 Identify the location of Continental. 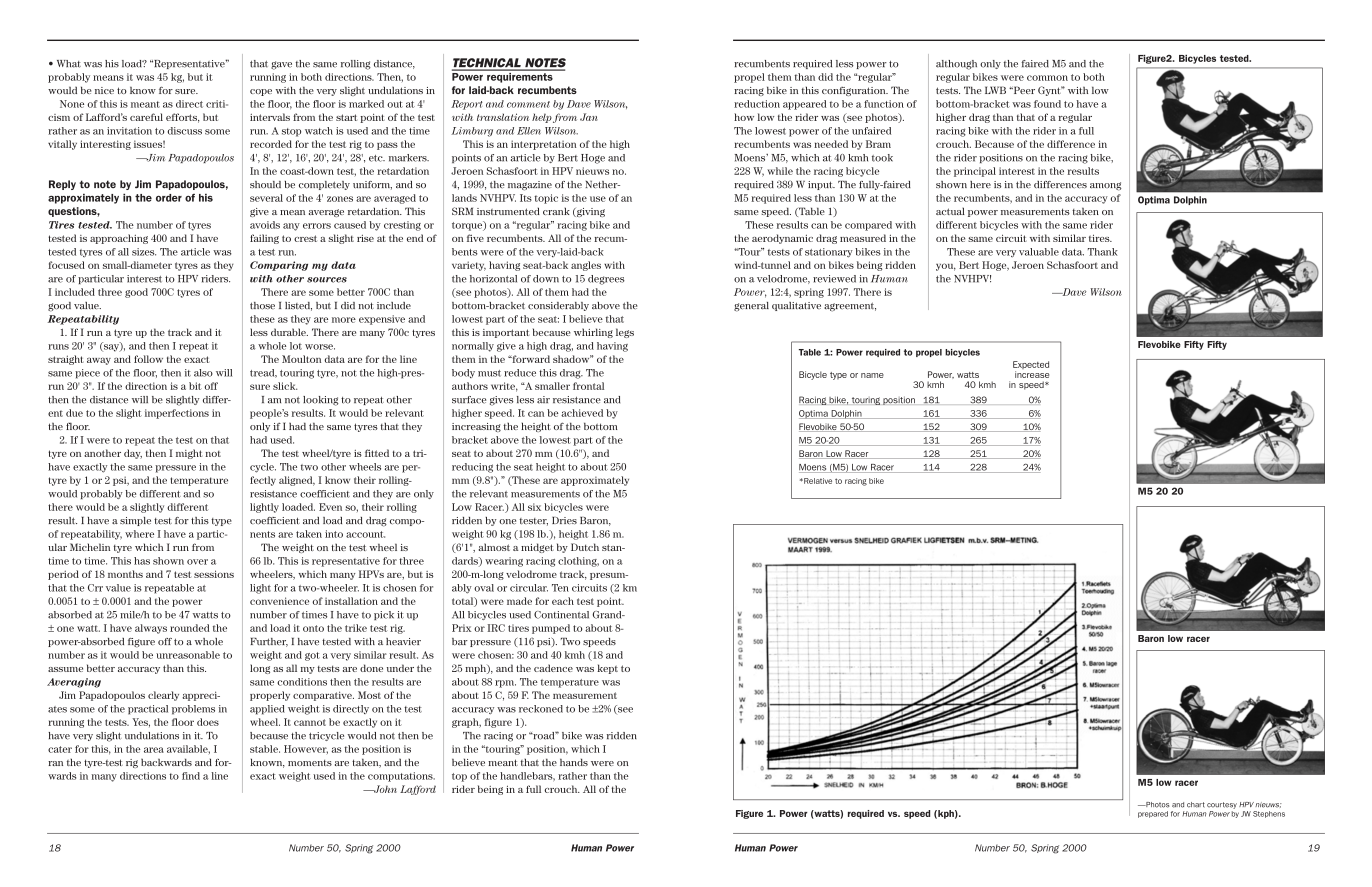
(561, 615).
